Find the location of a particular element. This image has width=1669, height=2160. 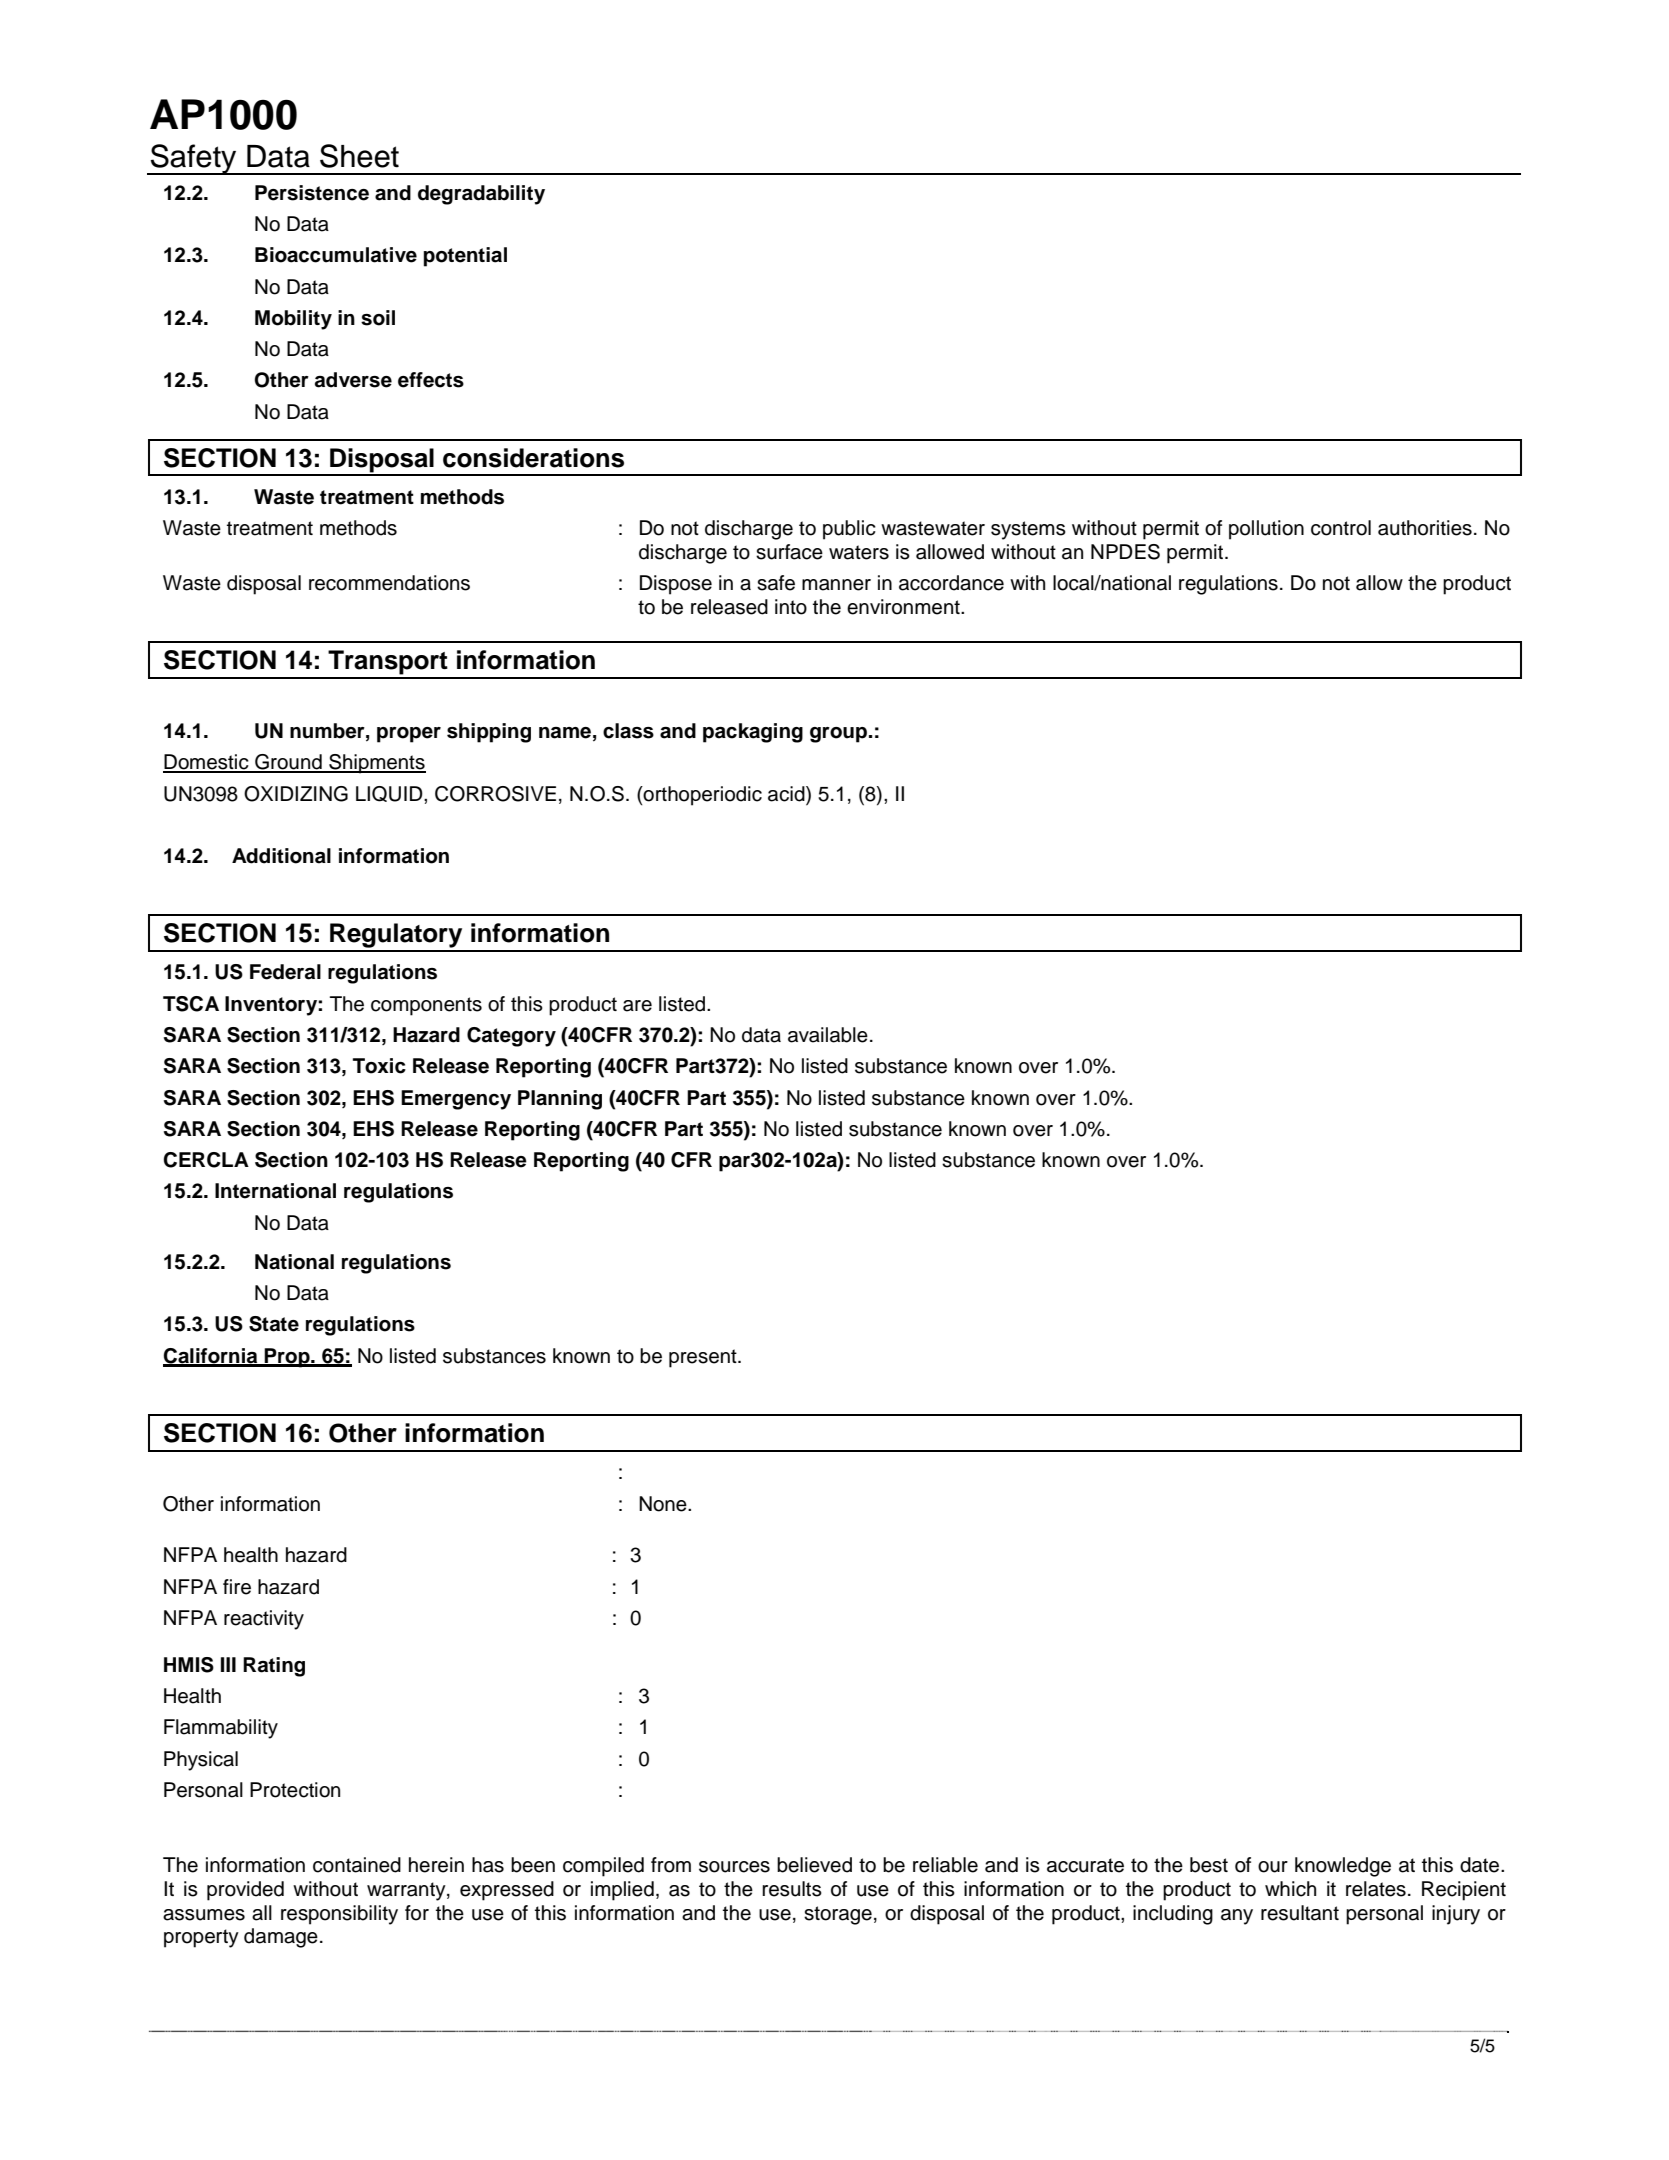

None is located at coordinates (664, 1504).
